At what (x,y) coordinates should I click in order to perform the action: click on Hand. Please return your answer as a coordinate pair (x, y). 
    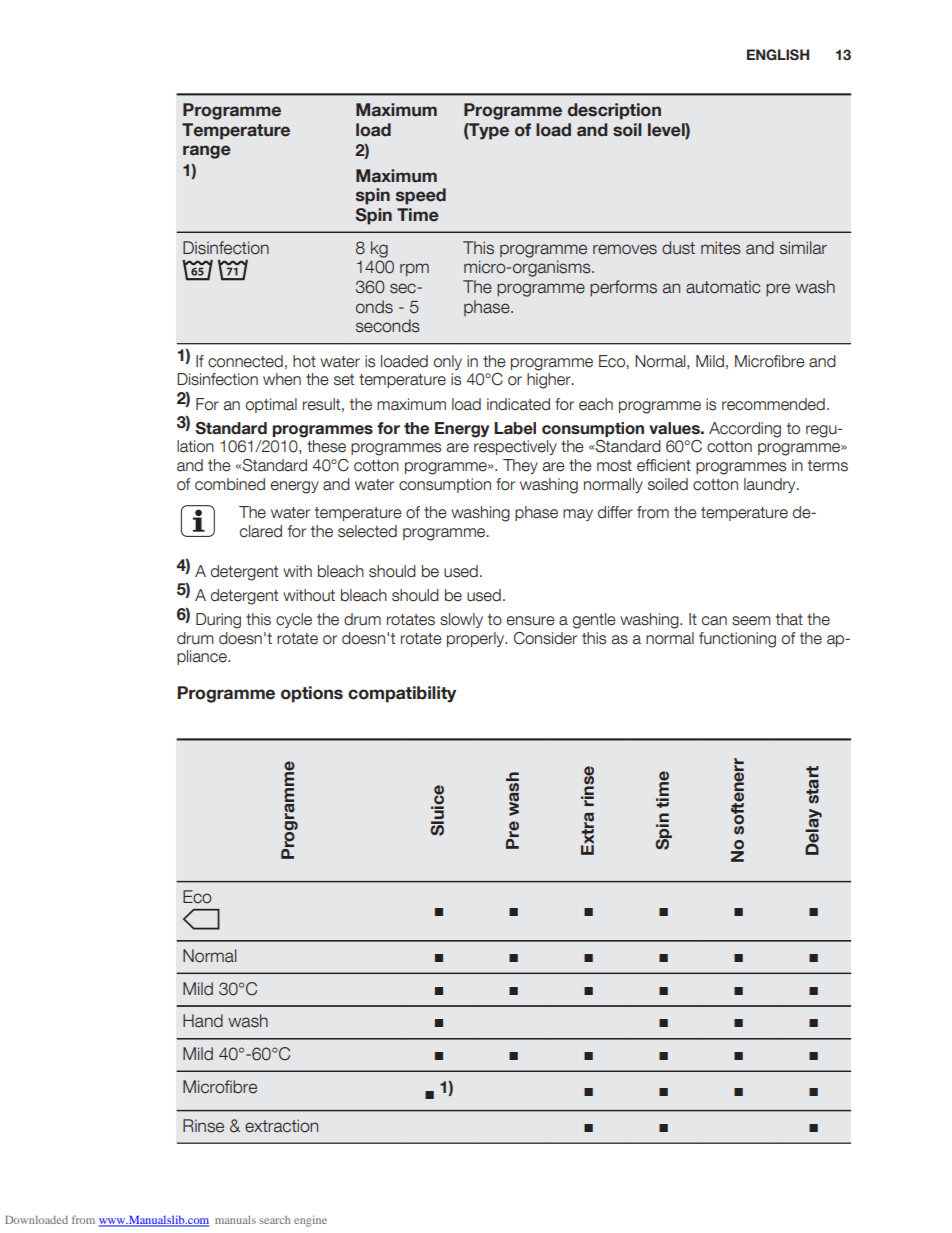
    Looking at the image, I should click on (203, 1021).
